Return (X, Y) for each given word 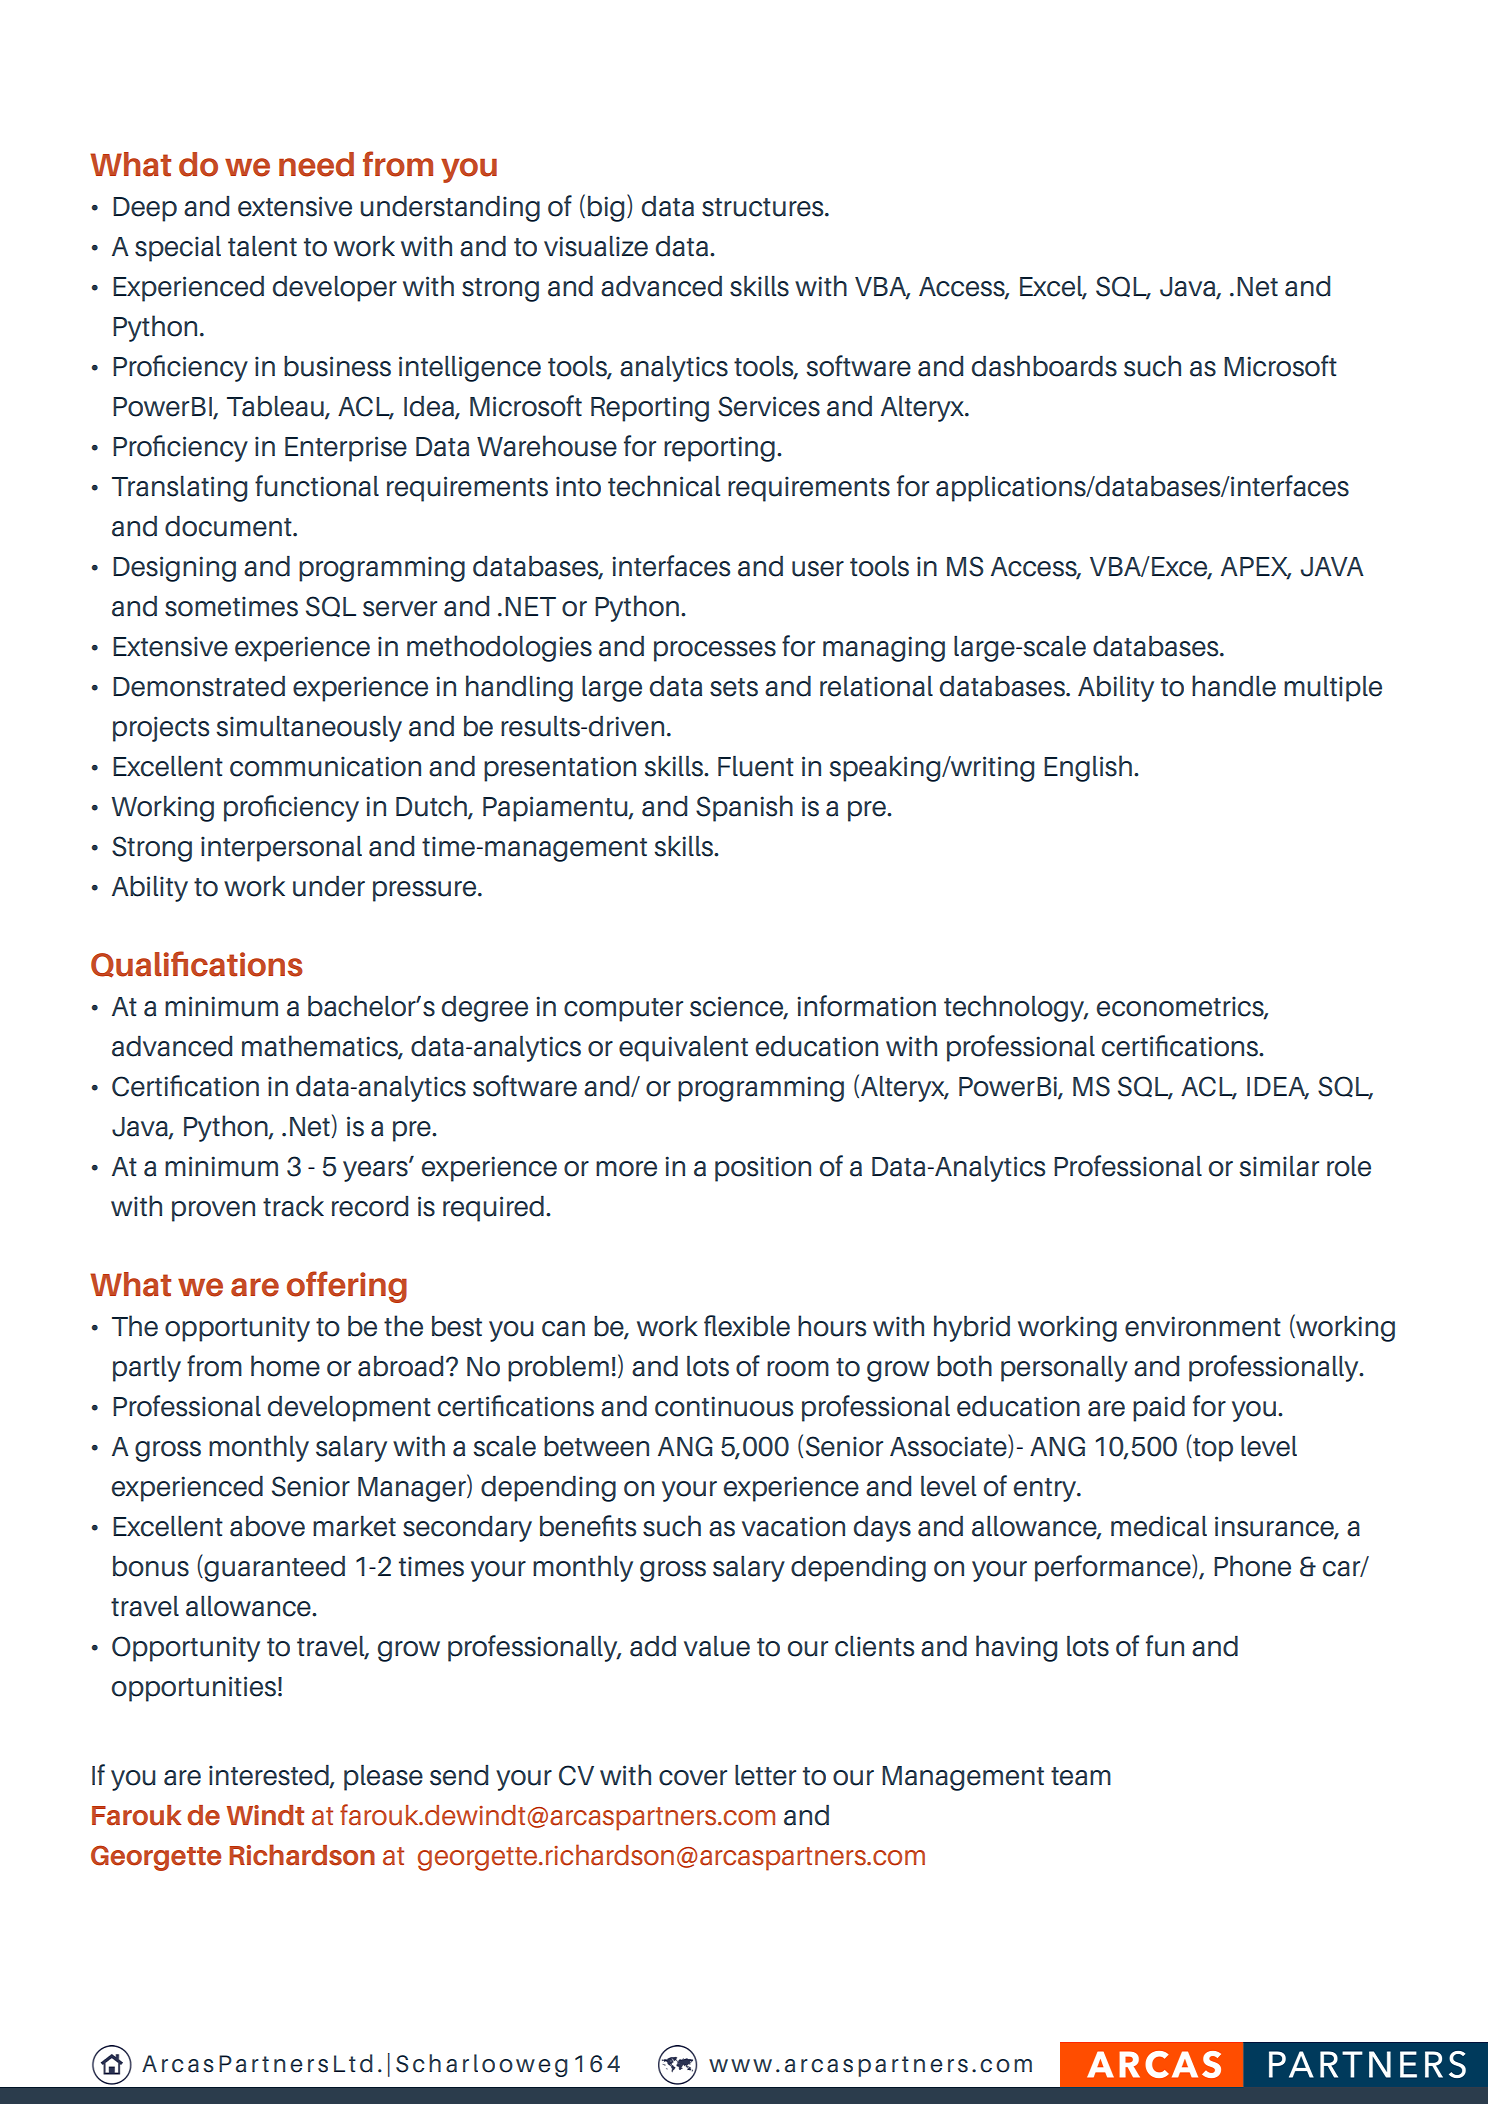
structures (764, 207)
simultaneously (309, 729)
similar (1279, 1166)
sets (734, 687)
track (293, 1206)
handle (1234, 686)
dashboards (1044, 366)
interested (270, 1776)
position (763, 1169)
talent (262, 246)
